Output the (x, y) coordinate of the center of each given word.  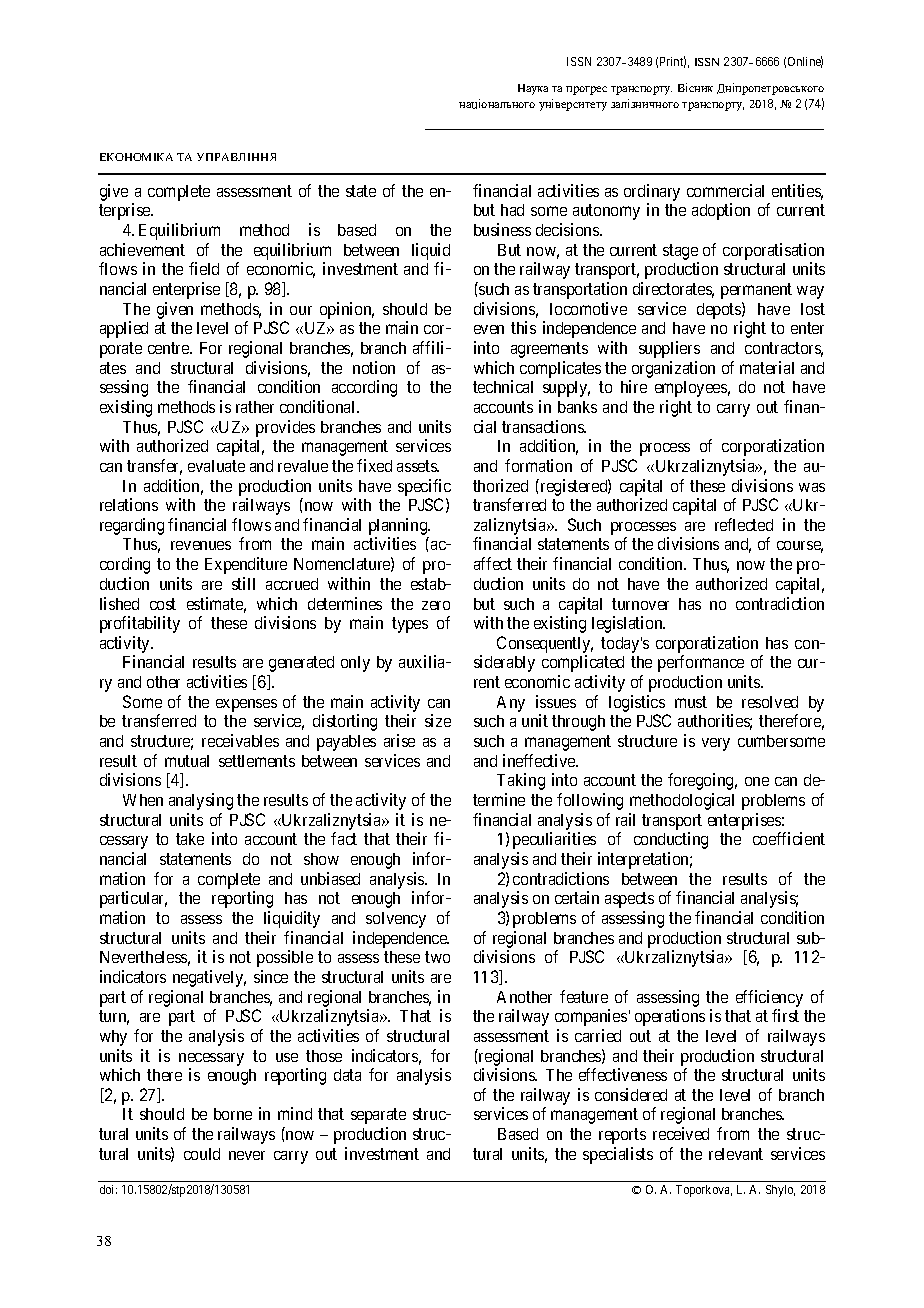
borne (233, 1114)
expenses (246, 705)
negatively (209, 978)
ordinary (652, 192)
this (523, 327)
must (691, 702)
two (437, 957)
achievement (142, 249)
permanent (756, 291)
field (204, 268)
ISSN (579, 61)
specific (424, 487)
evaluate (216, 466)
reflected (744, 524)
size (438, 720)
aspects (629, 900)
